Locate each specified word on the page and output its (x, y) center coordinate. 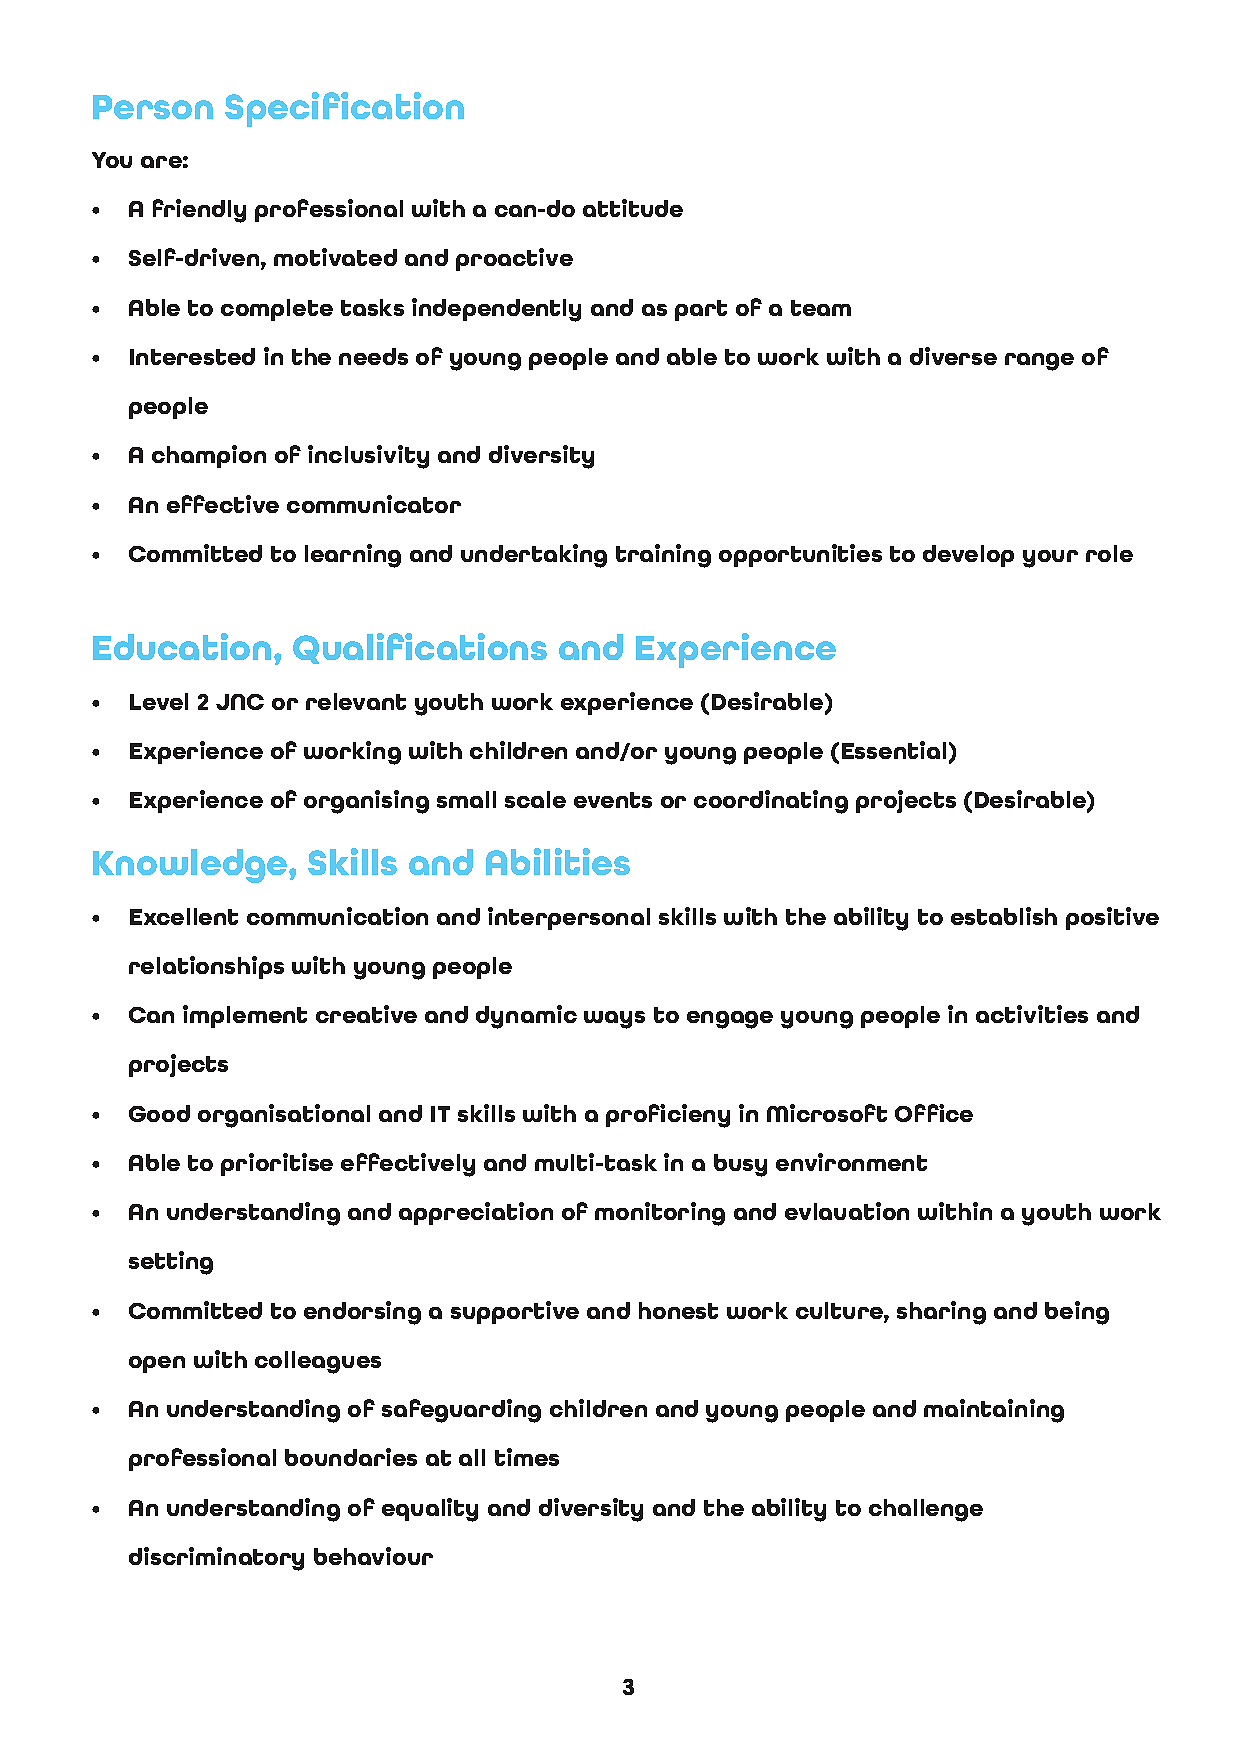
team (821, 308)
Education (182, 646)
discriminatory (216, 1559)
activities (1032, 1014)
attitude (633, 208)
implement (245, 1016)
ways (614, 1020)
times (527, 1457)
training (663, 556)
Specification (344, 109)
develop (968, 556)
